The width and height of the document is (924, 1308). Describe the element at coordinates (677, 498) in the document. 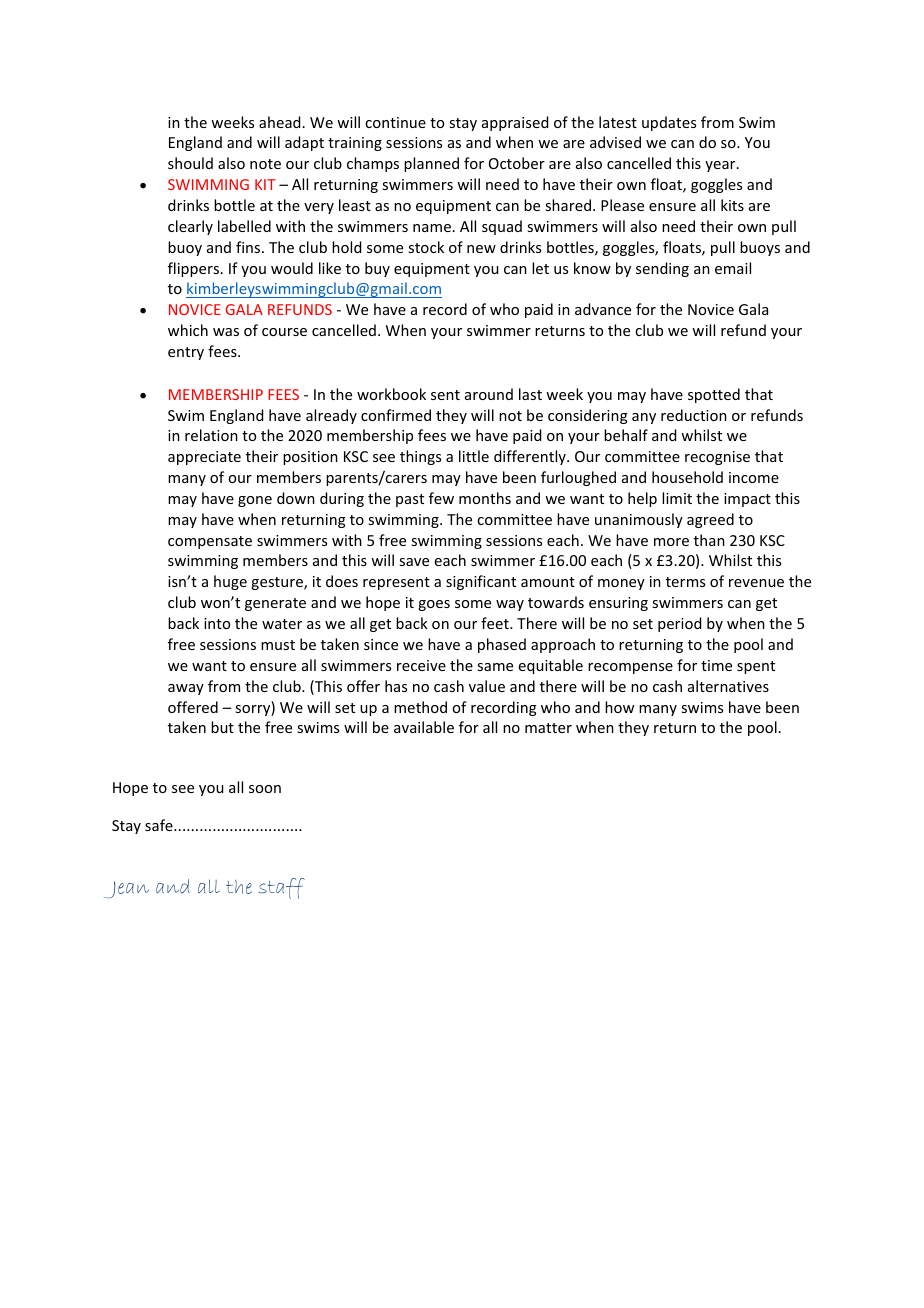

I see `limit` at that location.
